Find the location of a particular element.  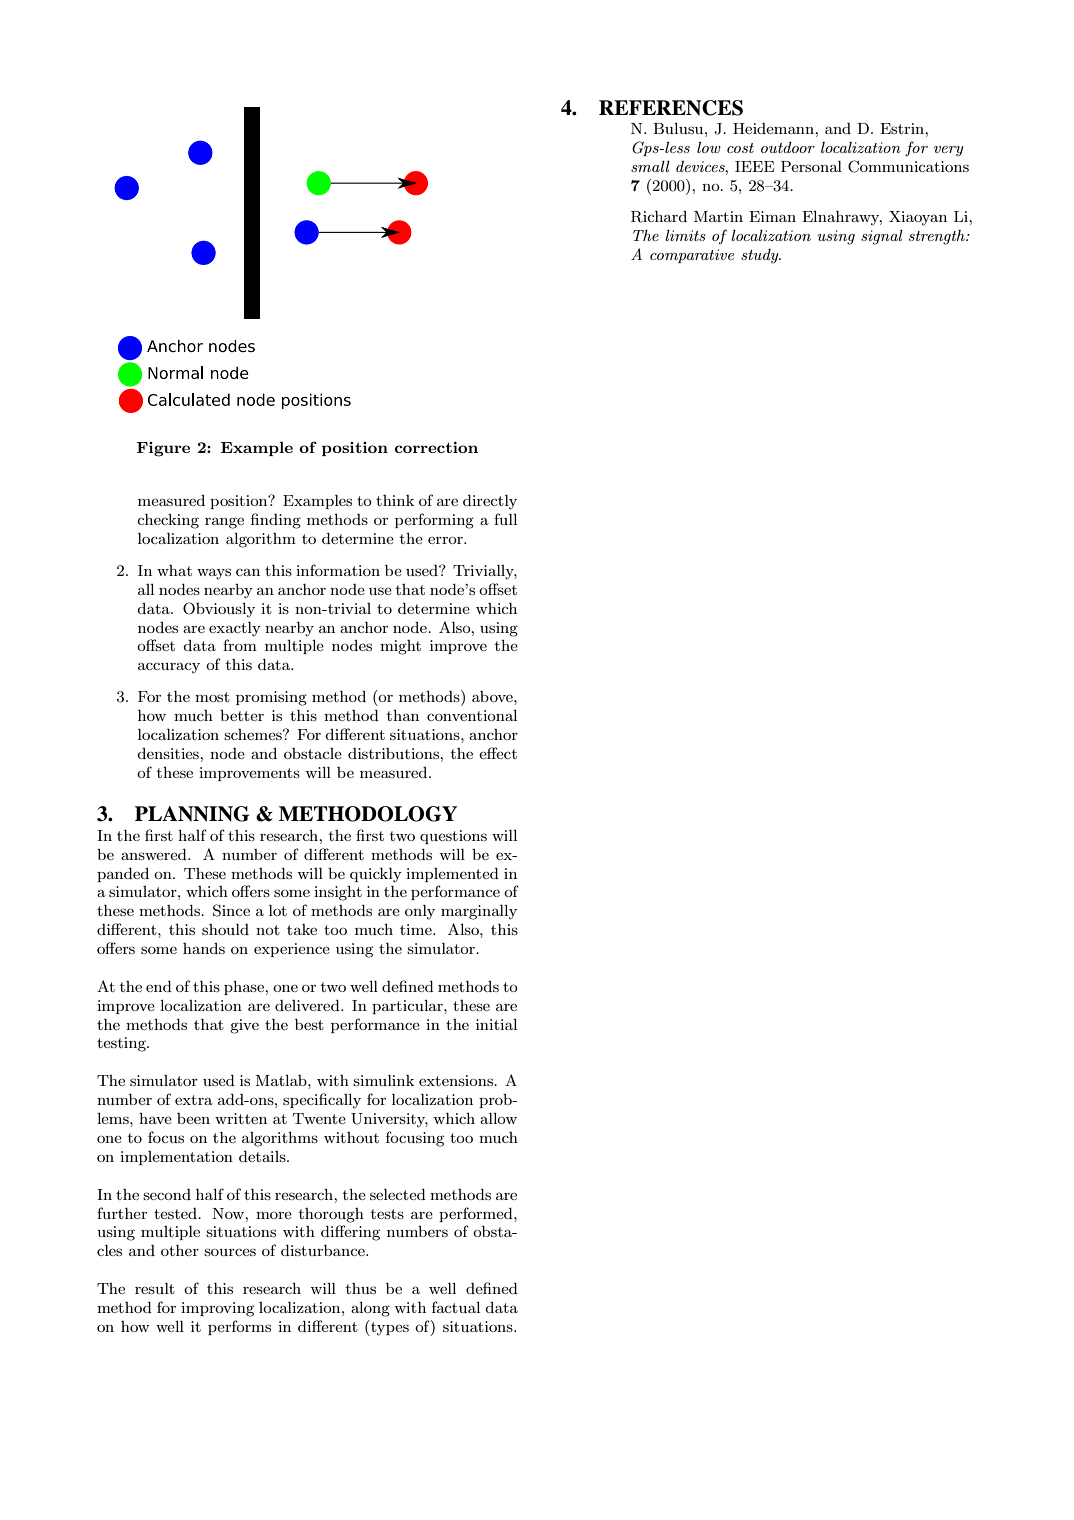

Personal is located at coordinates (811, 166).
